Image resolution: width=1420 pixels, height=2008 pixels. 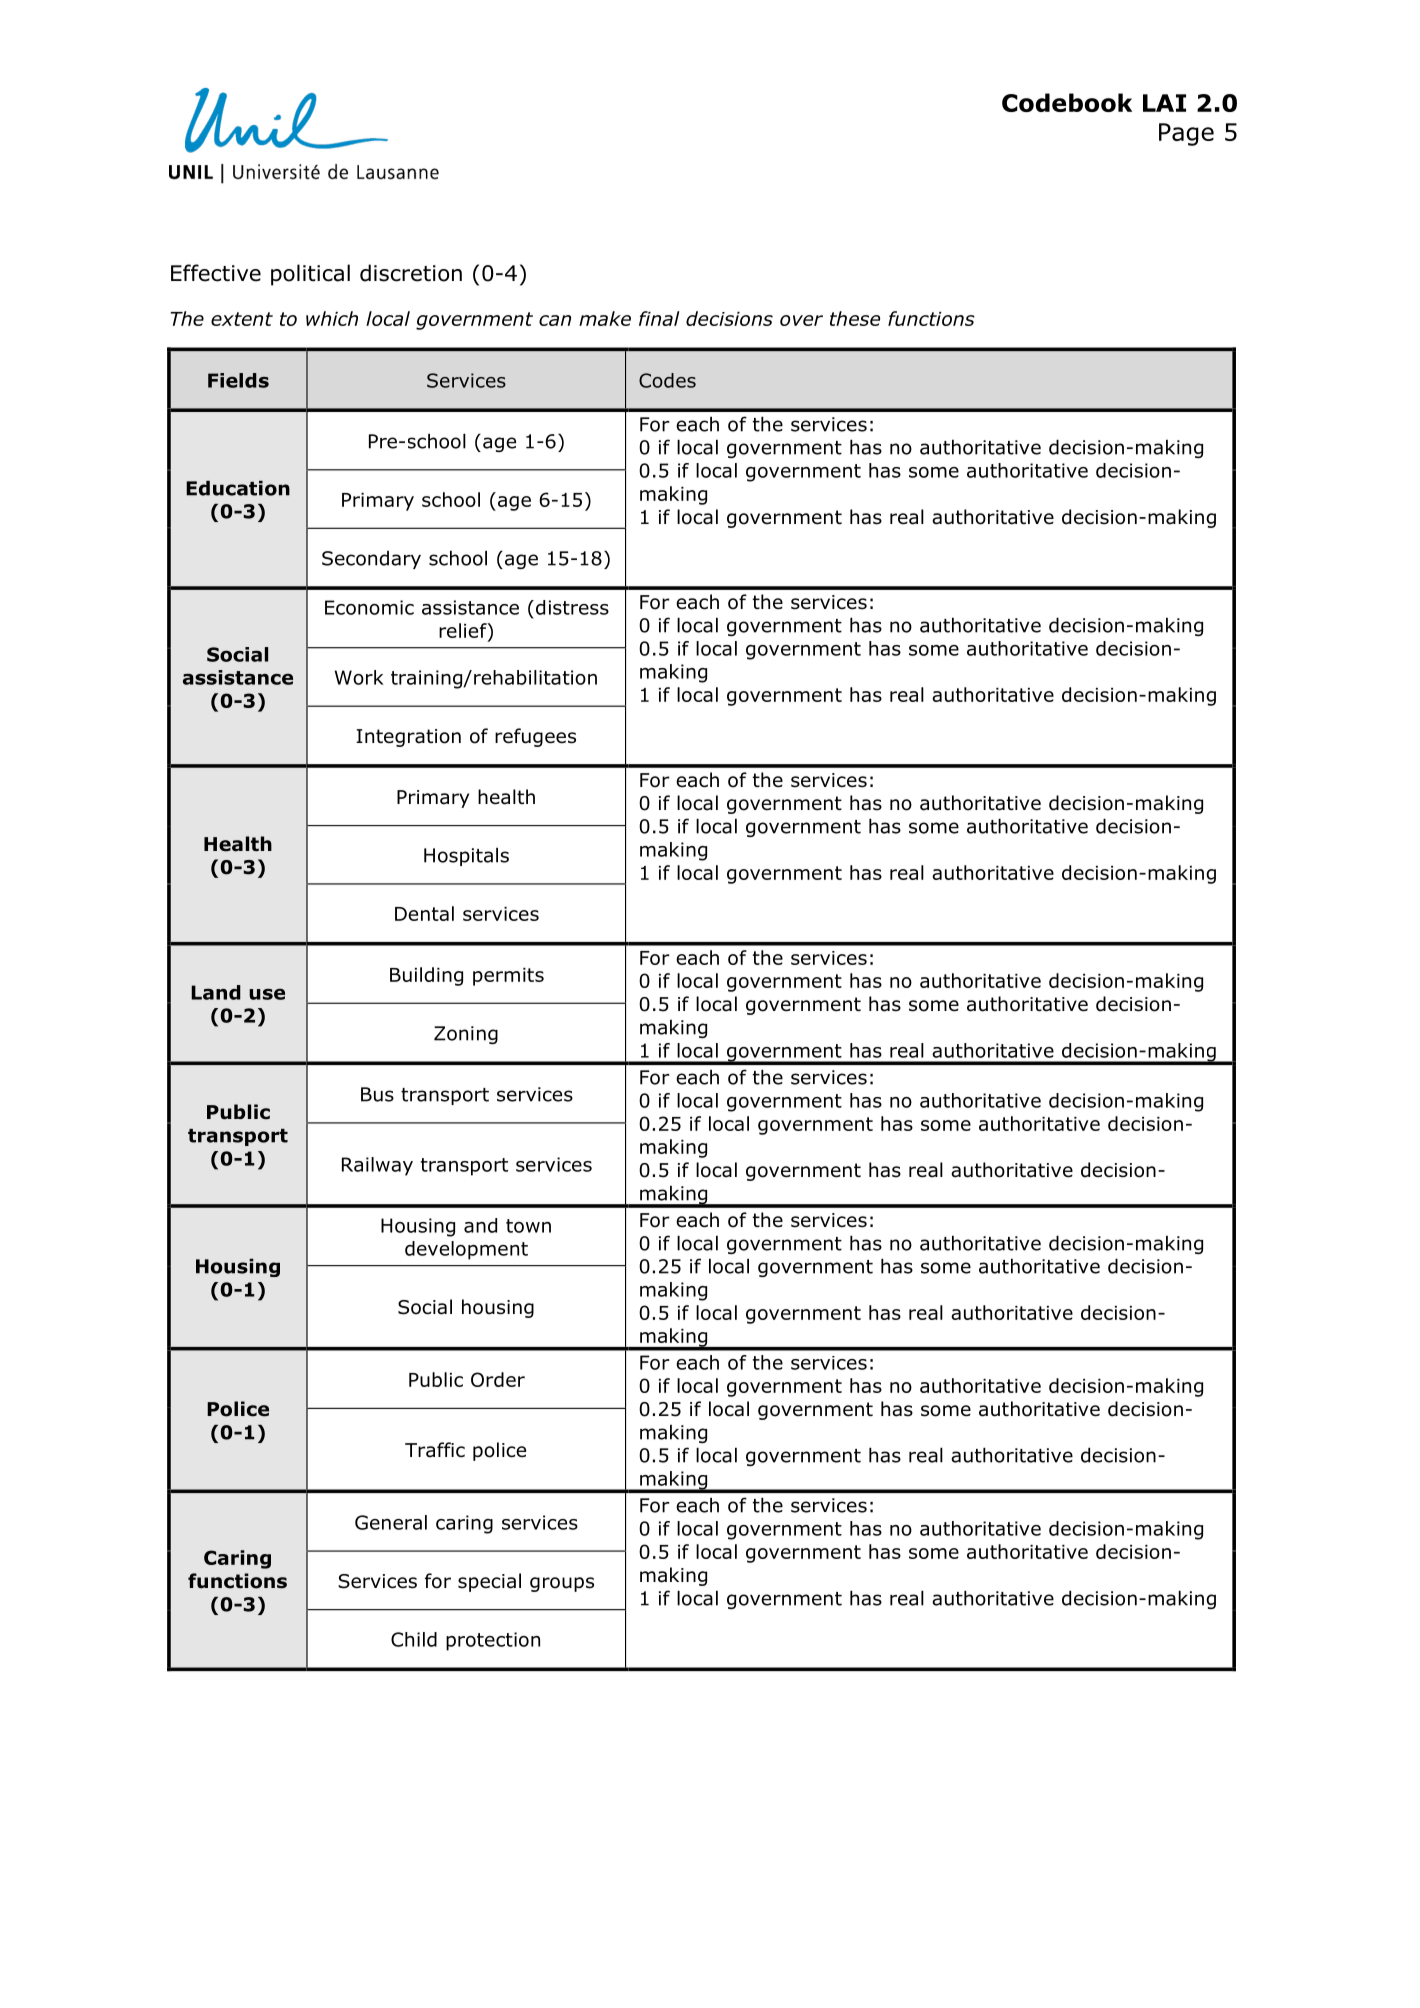 I want to click on final, so click(x=659, y=318).
